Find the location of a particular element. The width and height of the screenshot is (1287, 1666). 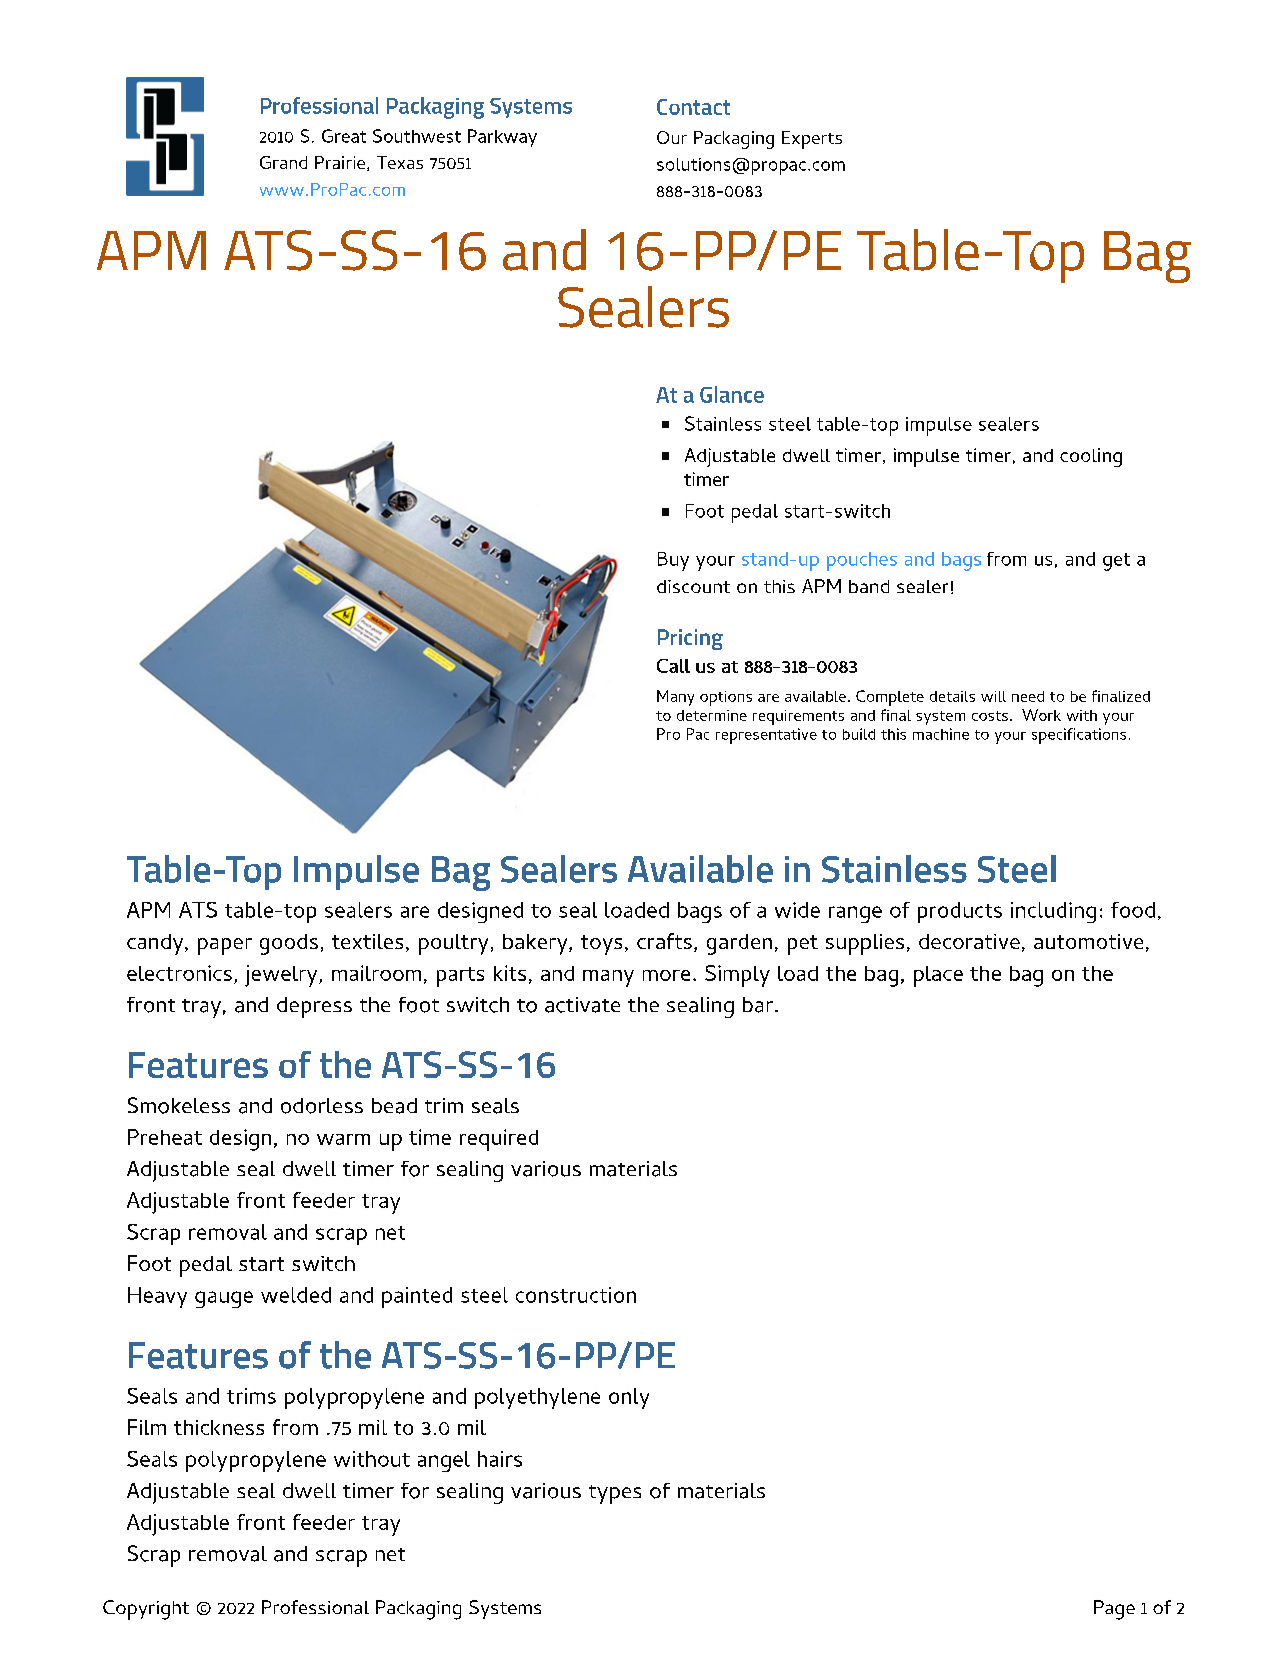

Grand is located at coordinates (283, 162).
